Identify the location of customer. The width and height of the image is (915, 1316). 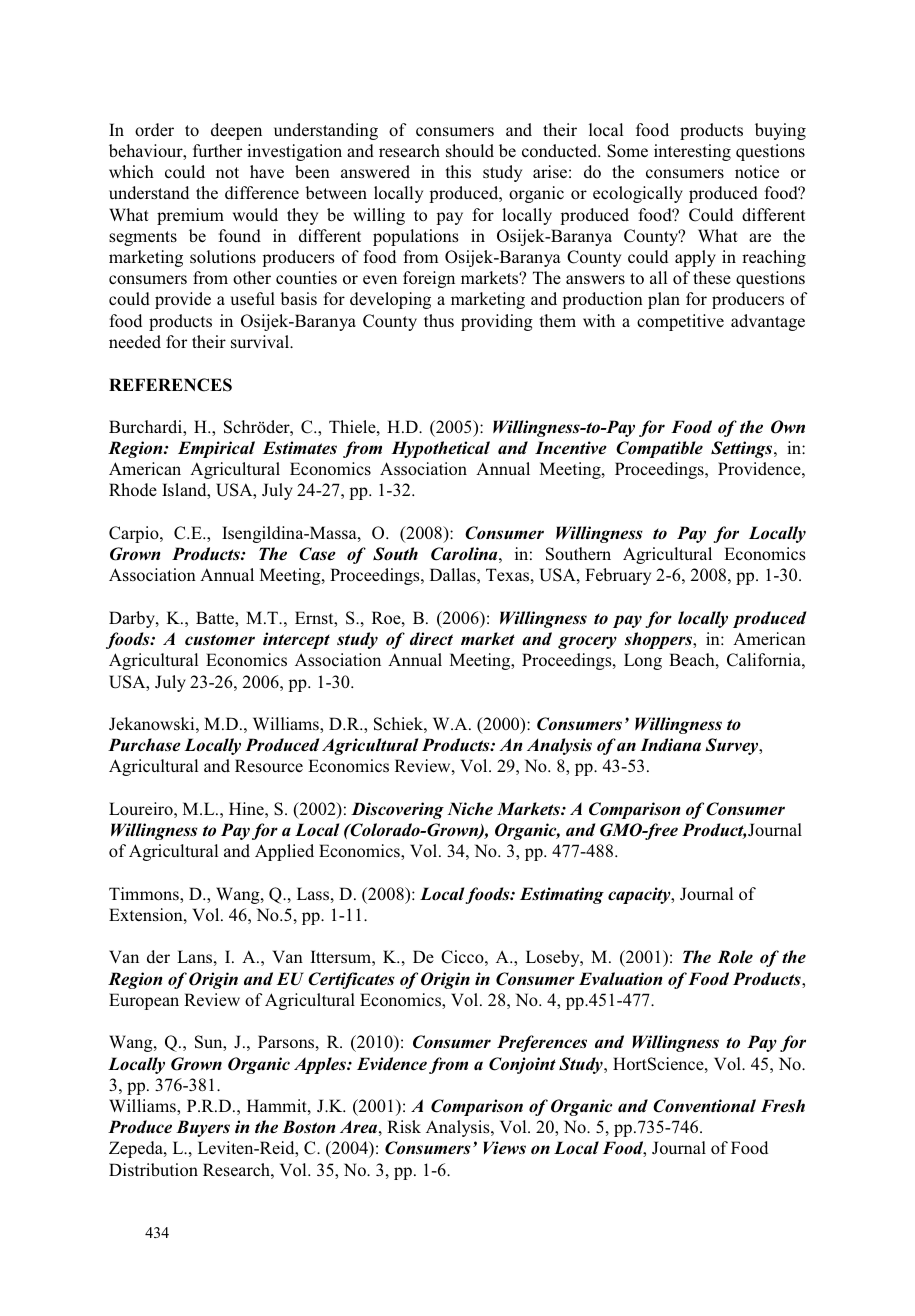
(220, 640).
